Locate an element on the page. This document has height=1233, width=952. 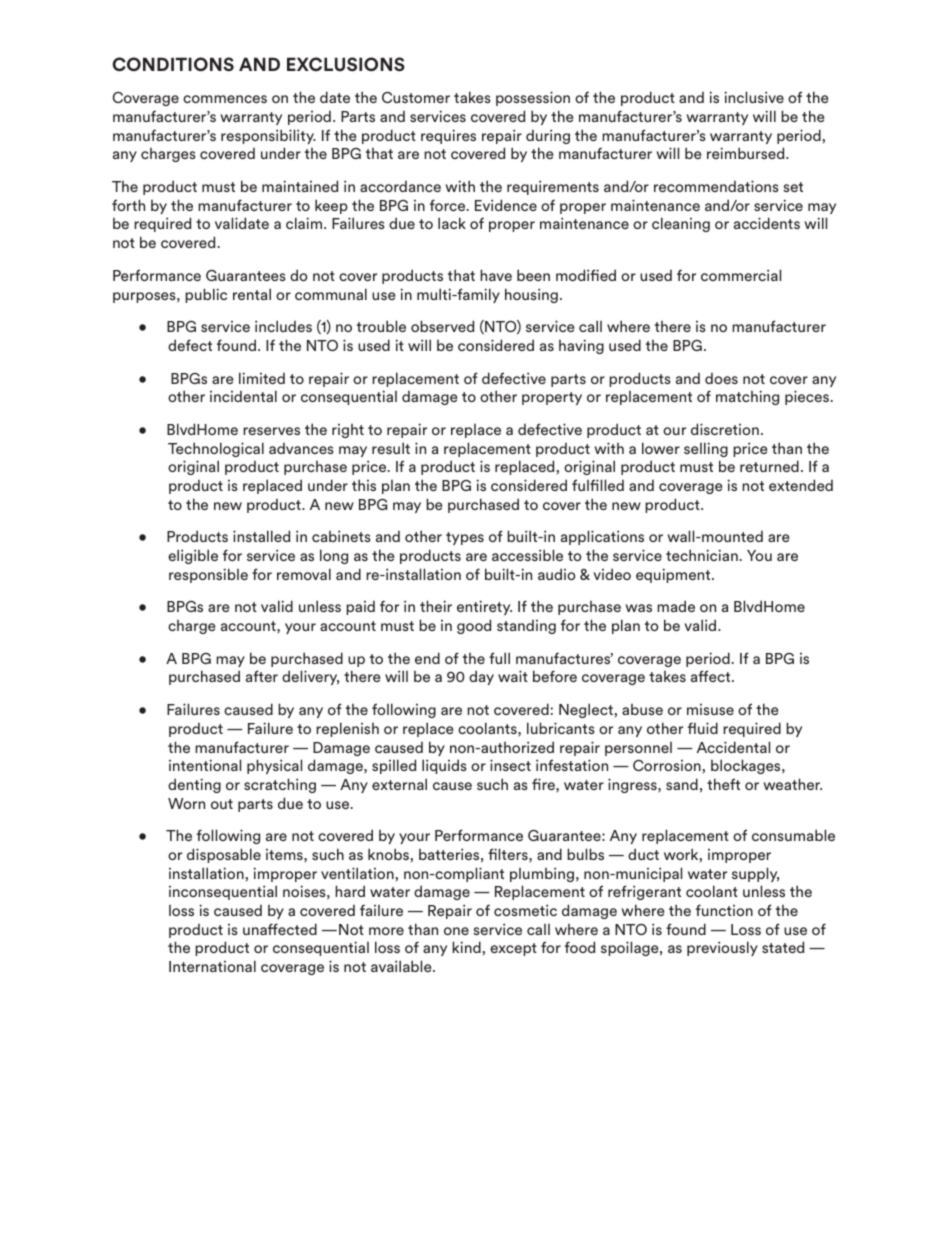
misuse is located at coordinates (710, 709).
